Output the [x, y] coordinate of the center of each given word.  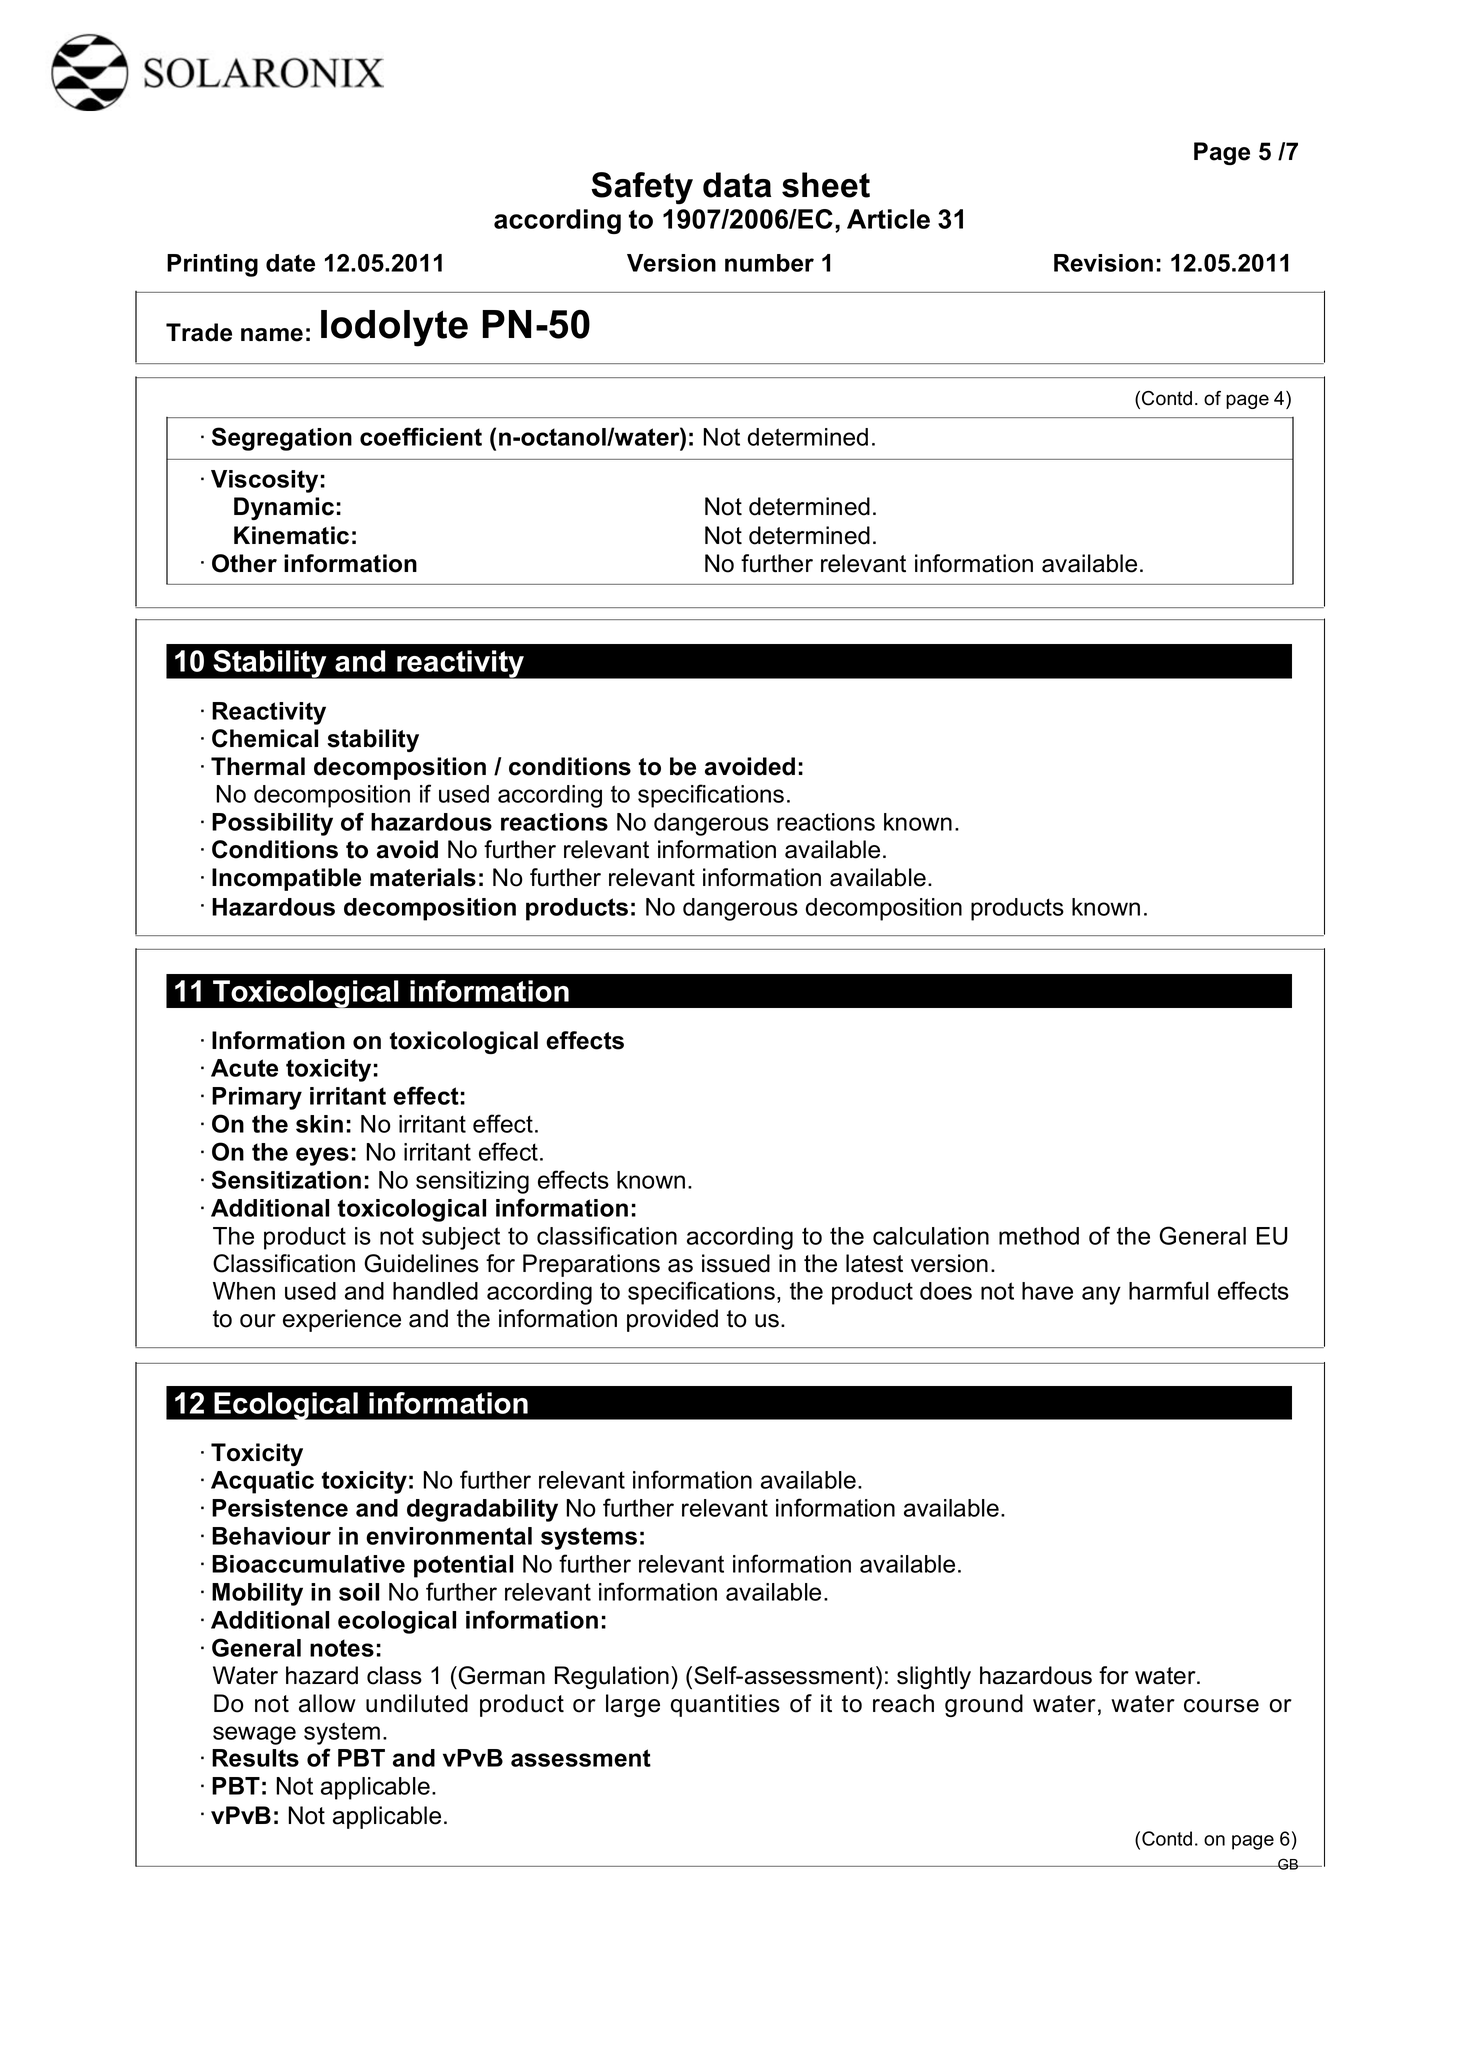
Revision [1103, 263]
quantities [725, 1705]
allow [327, 1703]
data [737, 185]
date [290, 263]
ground [984, 1705]
